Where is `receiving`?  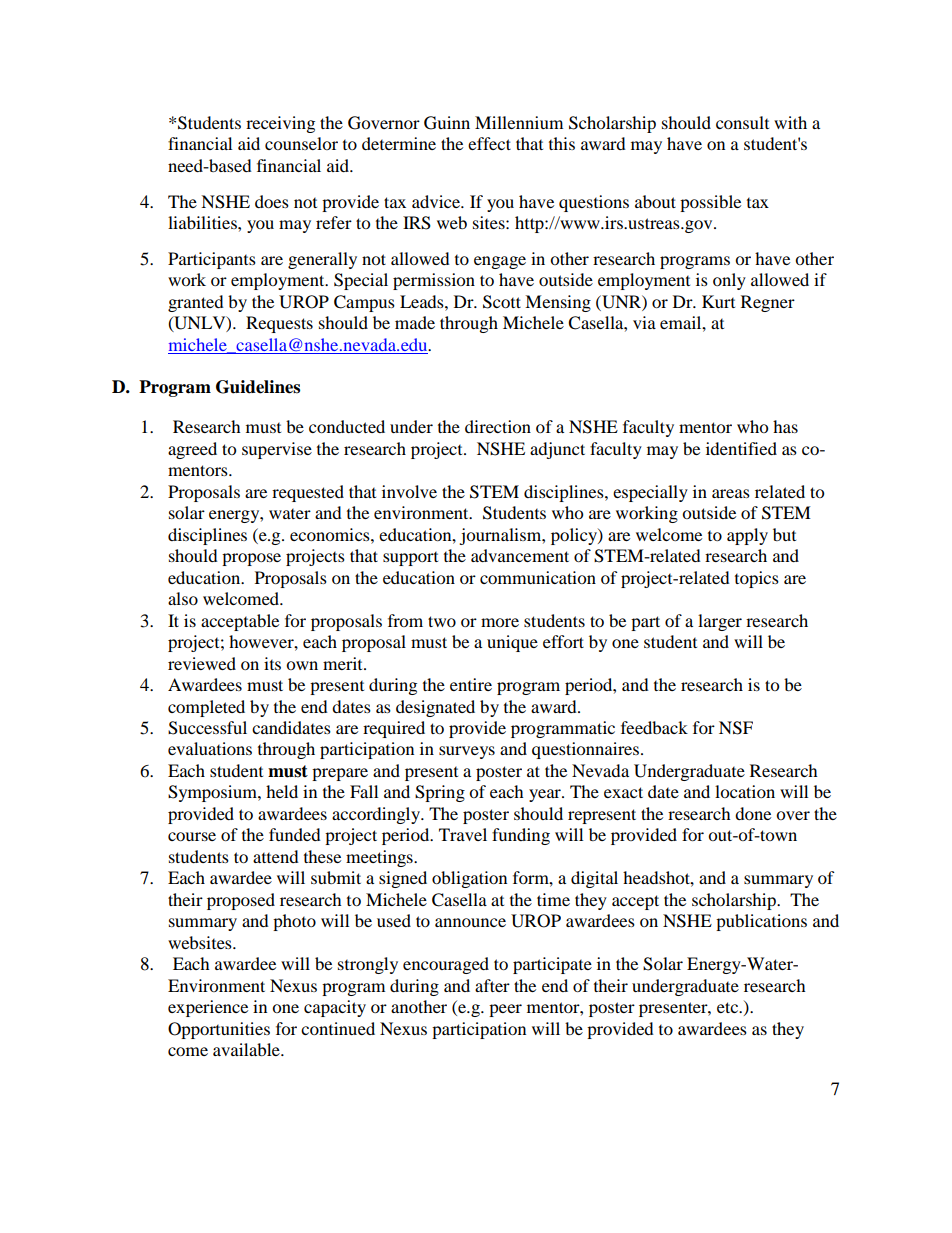
receiving is located at coordinates (280, 124).
